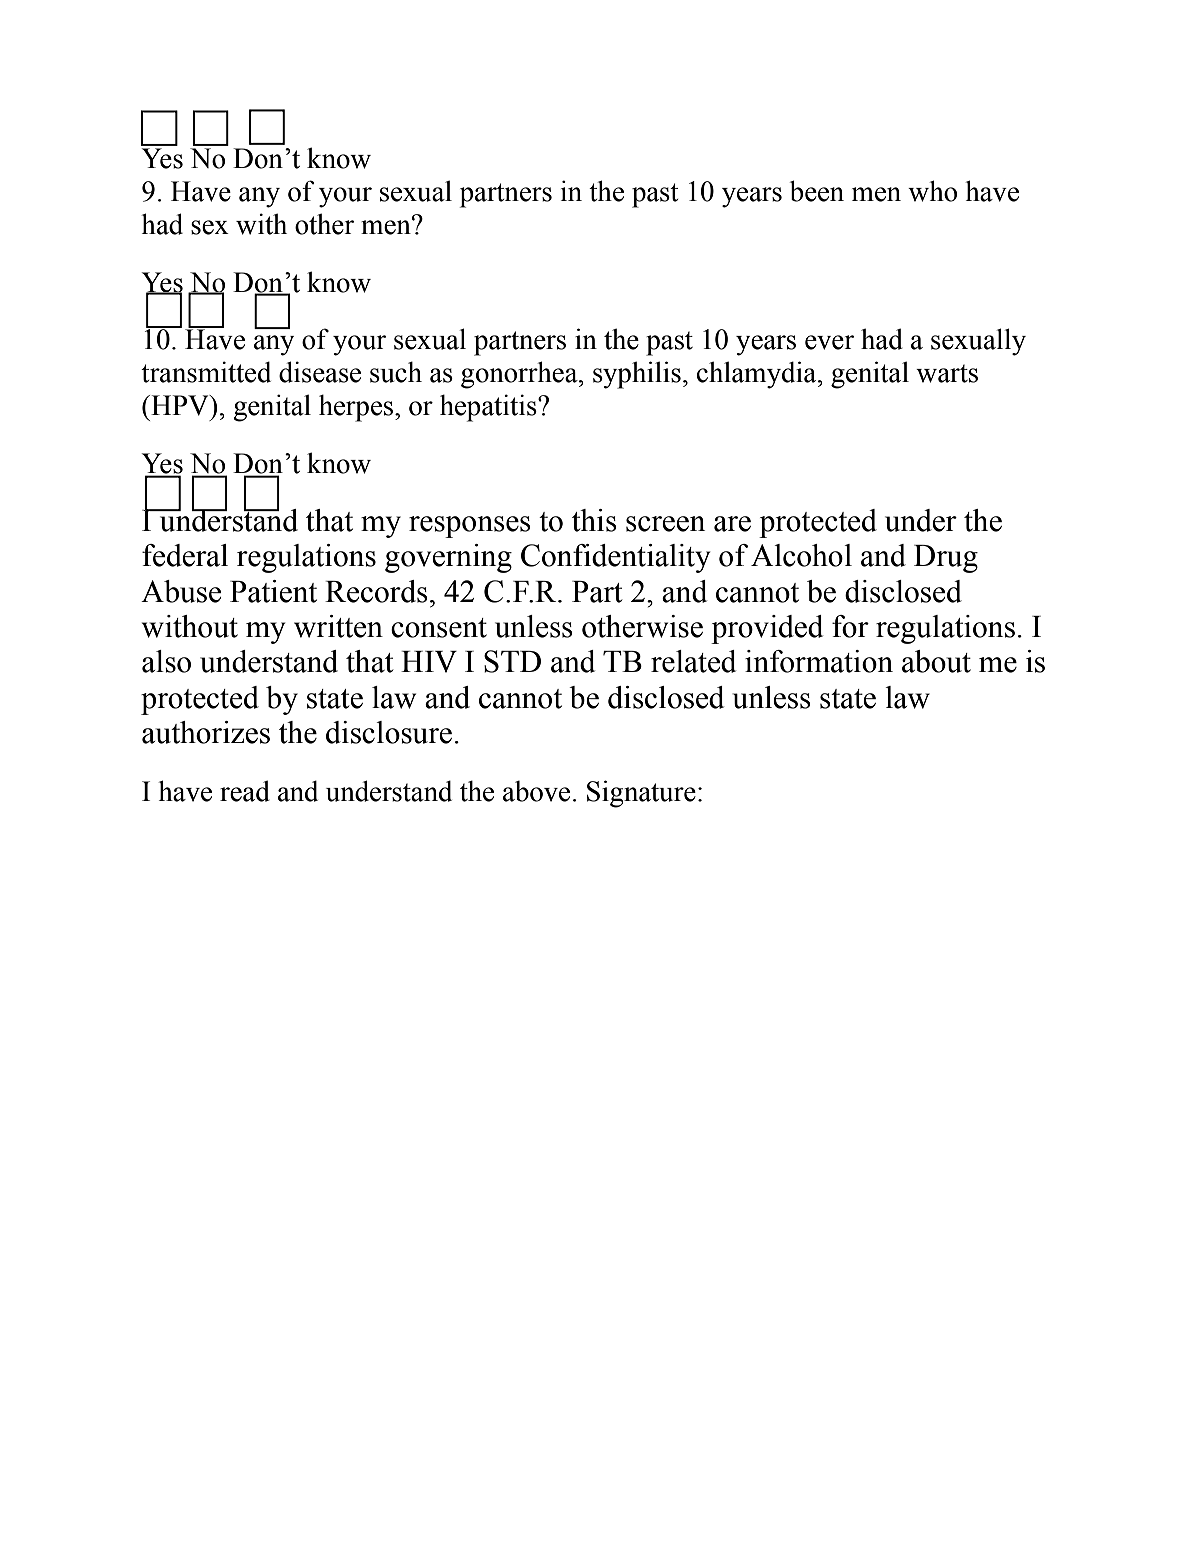 The image size is (1204, 1558). What do you see at coordinates (933, 191) in the document?
I see `who` at bounding box center [933, 191].
